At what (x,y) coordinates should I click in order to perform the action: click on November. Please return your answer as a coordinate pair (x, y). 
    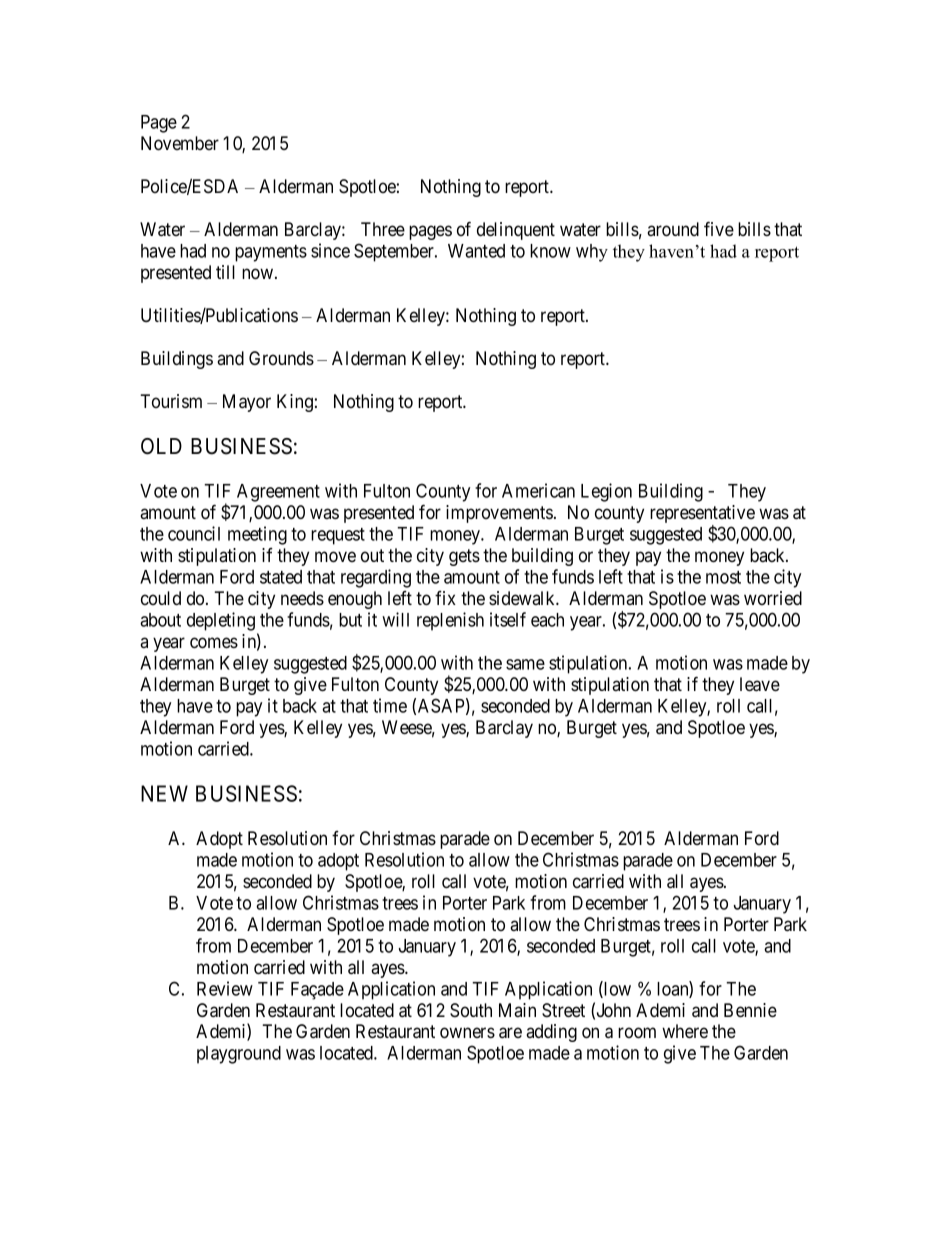
    Looking at the image, I should click on (180, 143).
